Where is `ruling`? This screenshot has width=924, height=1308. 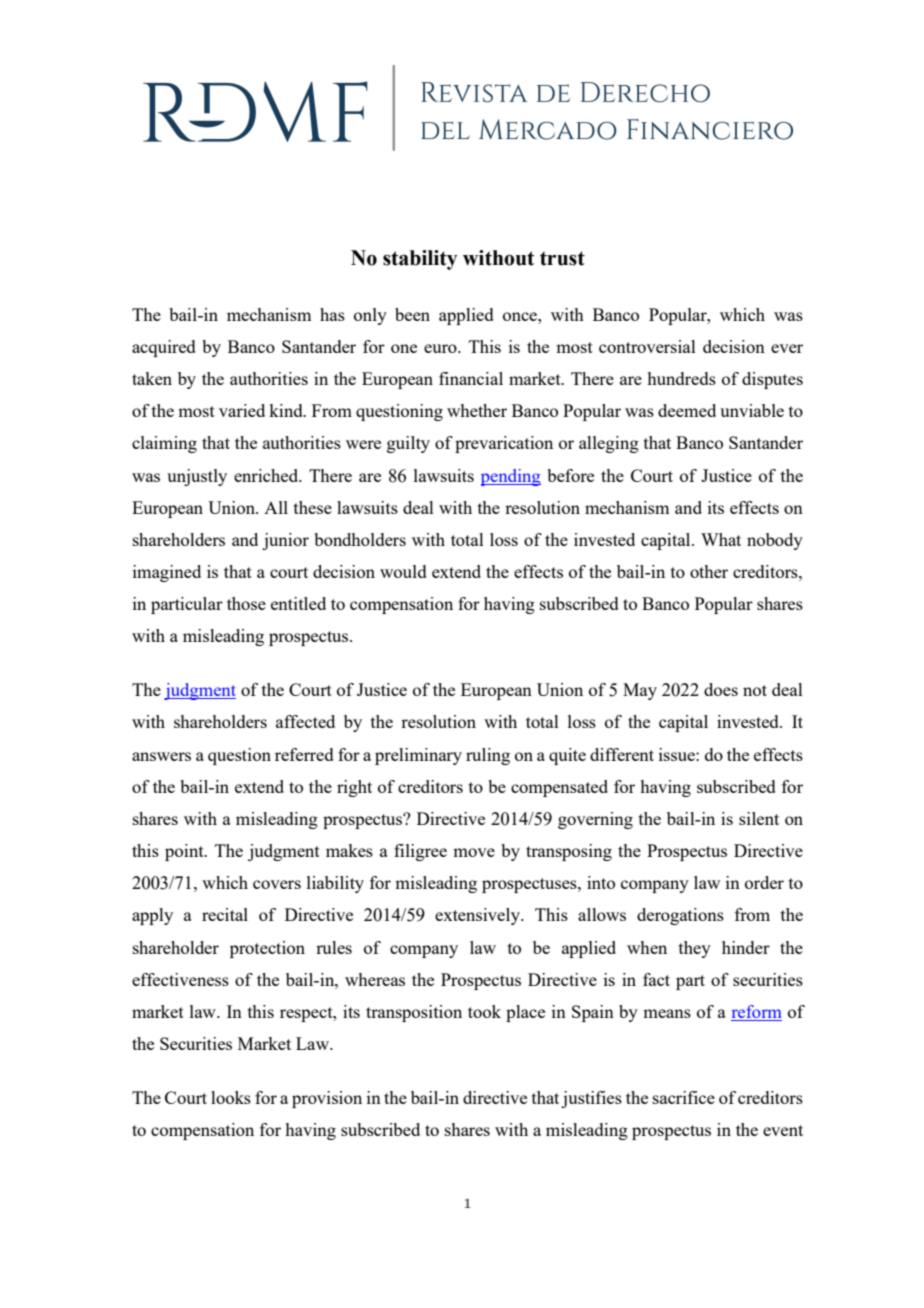
ruling is located at coordinates (488, 756).
